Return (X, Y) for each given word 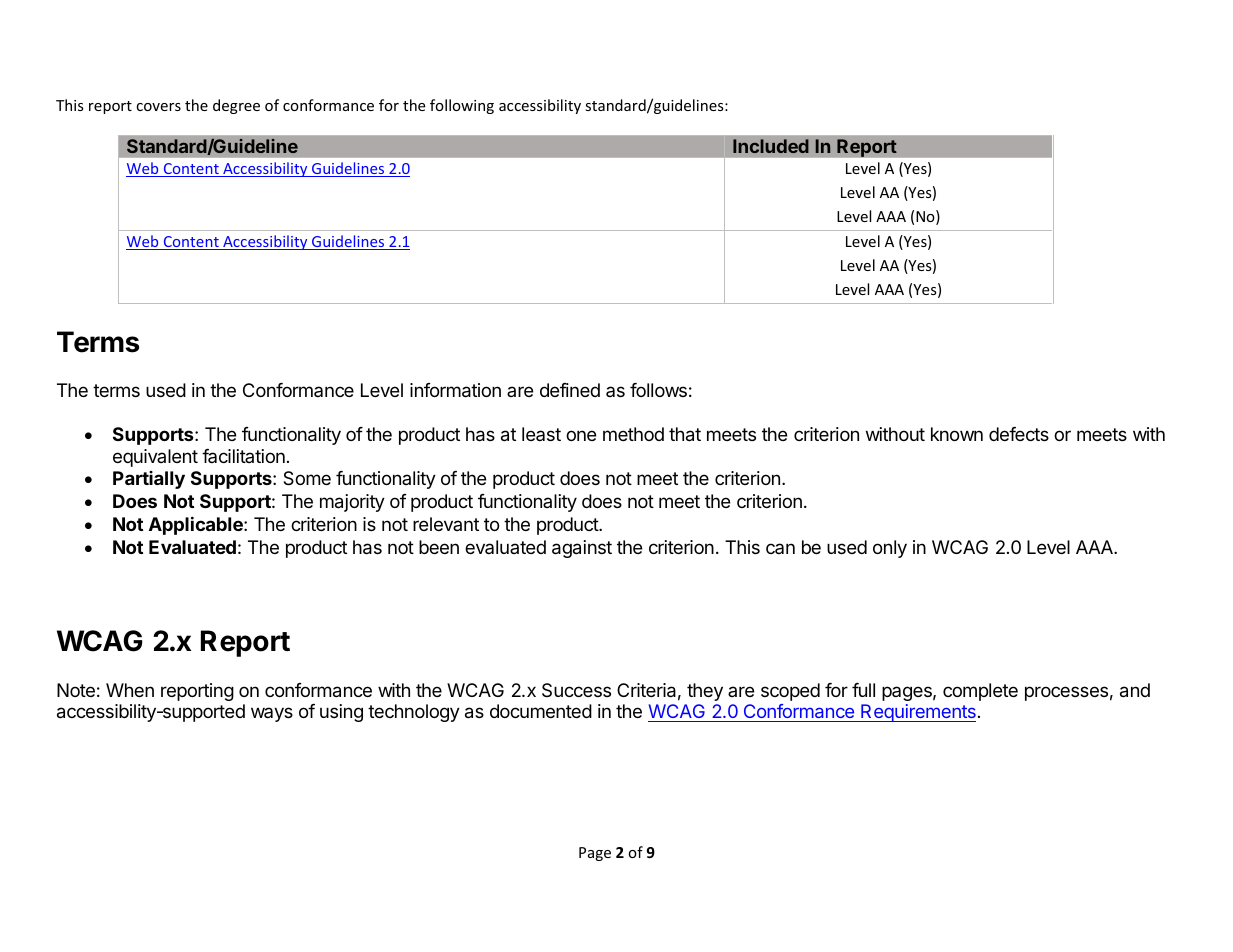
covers (158, 107)
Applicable (197, 525)
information (455, 390)
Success (576, 690)
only (890, 549)
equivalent (155, 458)
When (130, 690)
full (863, 690)
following (462, 106)
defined (570, 390)
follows (658, 390)
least (541, 434)
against (582, 549)
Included (771, 146)
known (957, 434)
